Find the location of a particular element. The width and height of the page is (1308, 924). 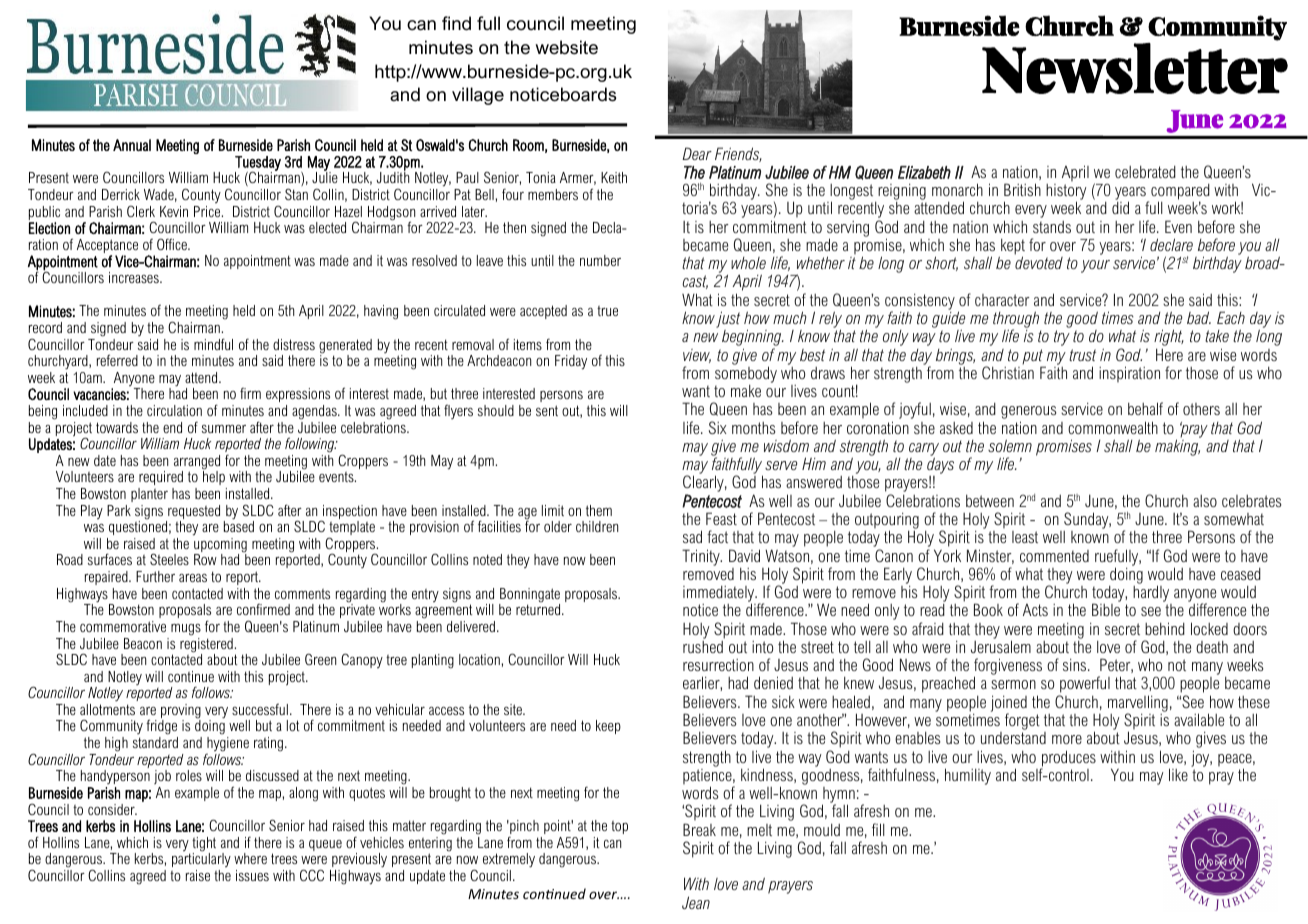

registered is located at coordinates (206, 645).
